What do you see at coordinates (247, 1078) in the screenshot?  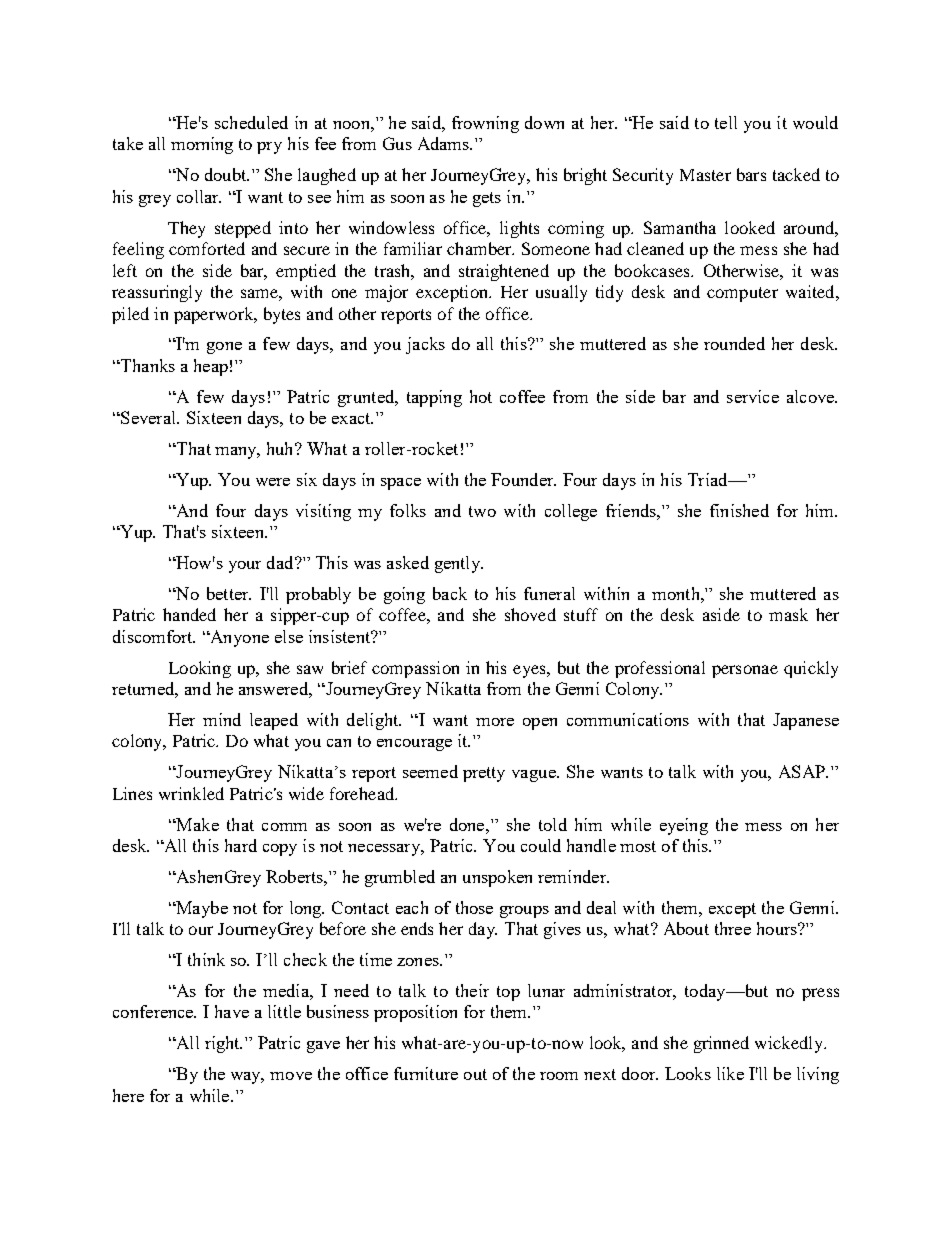 I see `way` at bounding box center [247, 1078].
